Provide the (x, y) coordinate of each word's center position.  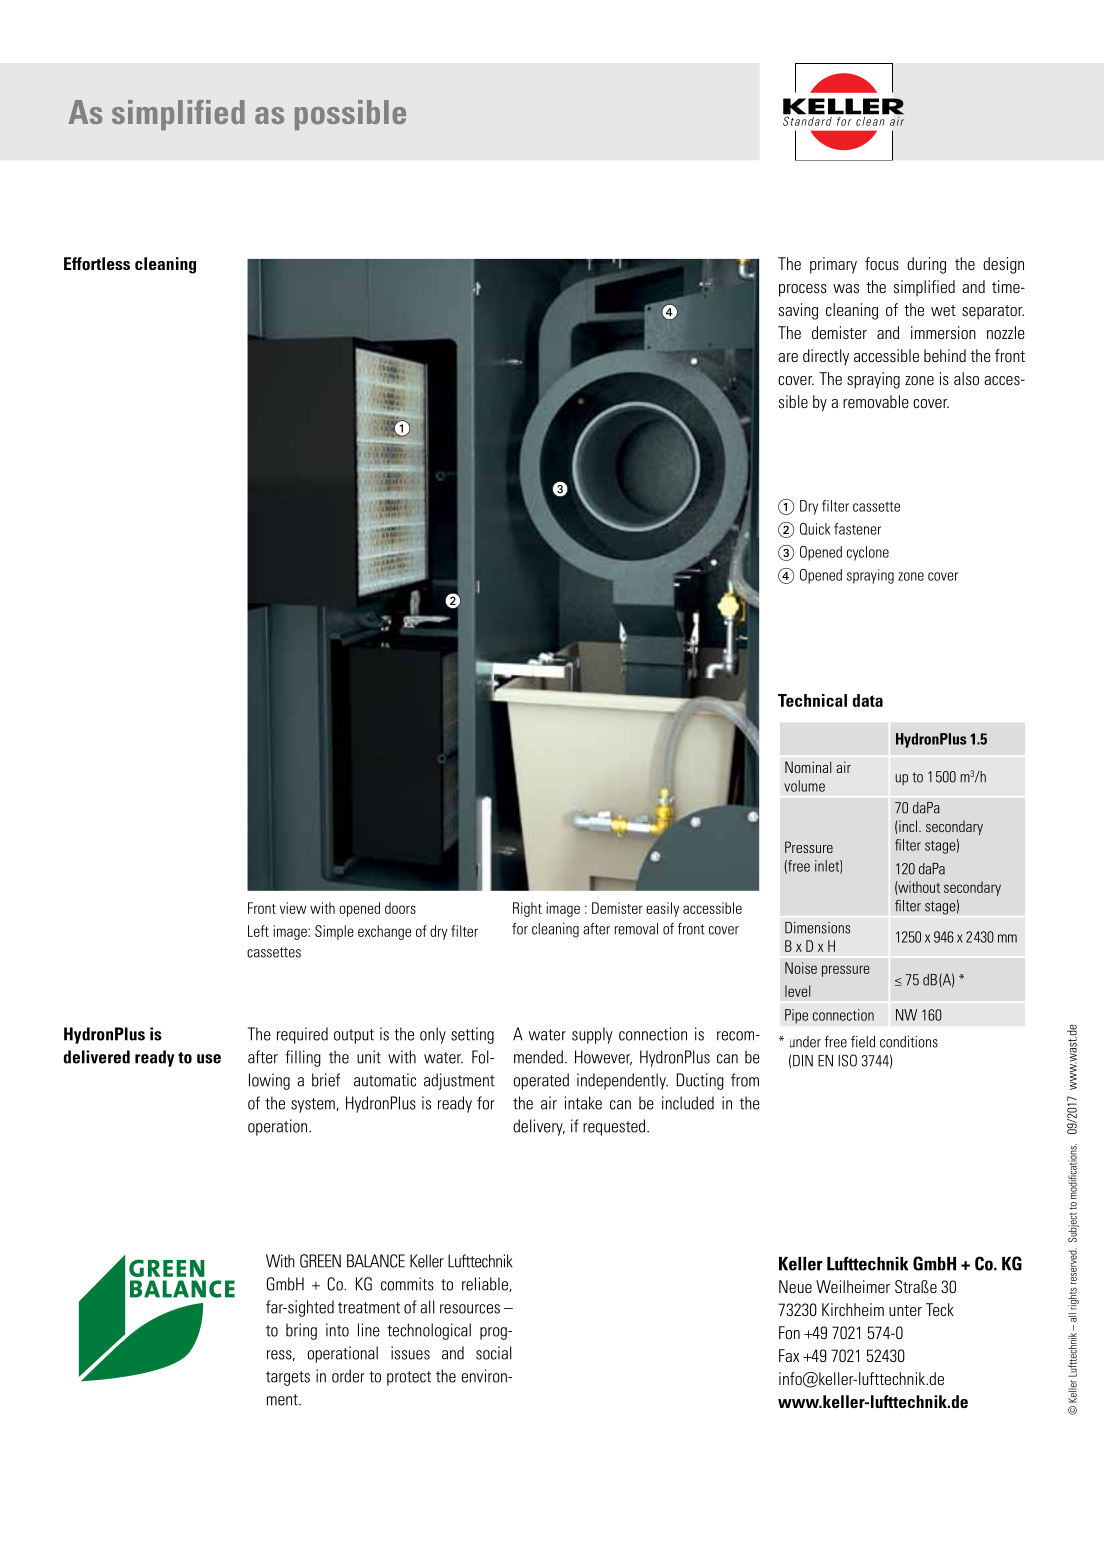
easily (662, 909)
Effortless (97, 264)
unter (905, 1310)
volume (804, 786)
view (293, 908)
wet (943, 310)
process (803, 290)
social (494, 1353)
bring (301, 1331)
